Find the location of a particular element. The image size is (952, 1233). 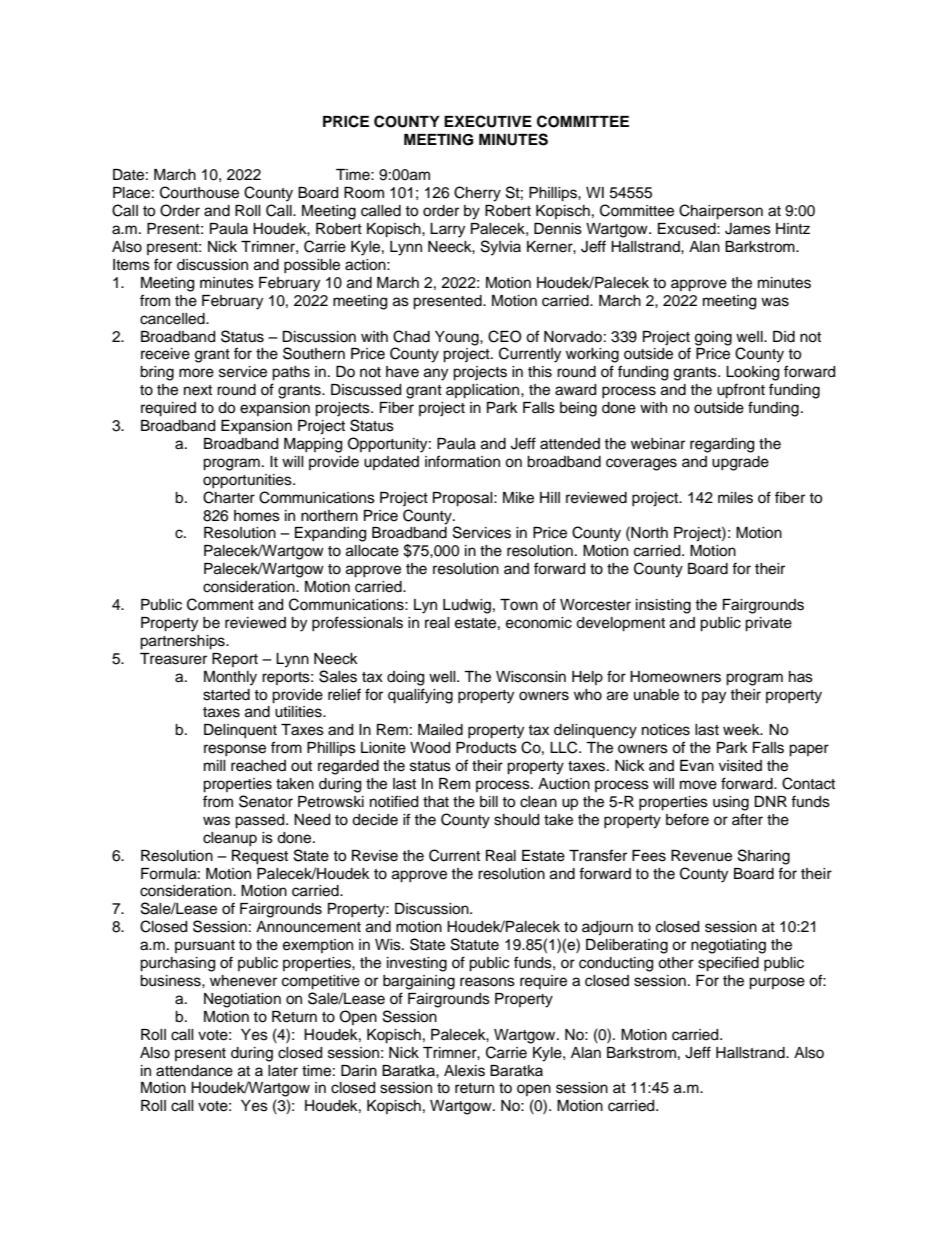

regarding is located at coordinates (722, 445).
